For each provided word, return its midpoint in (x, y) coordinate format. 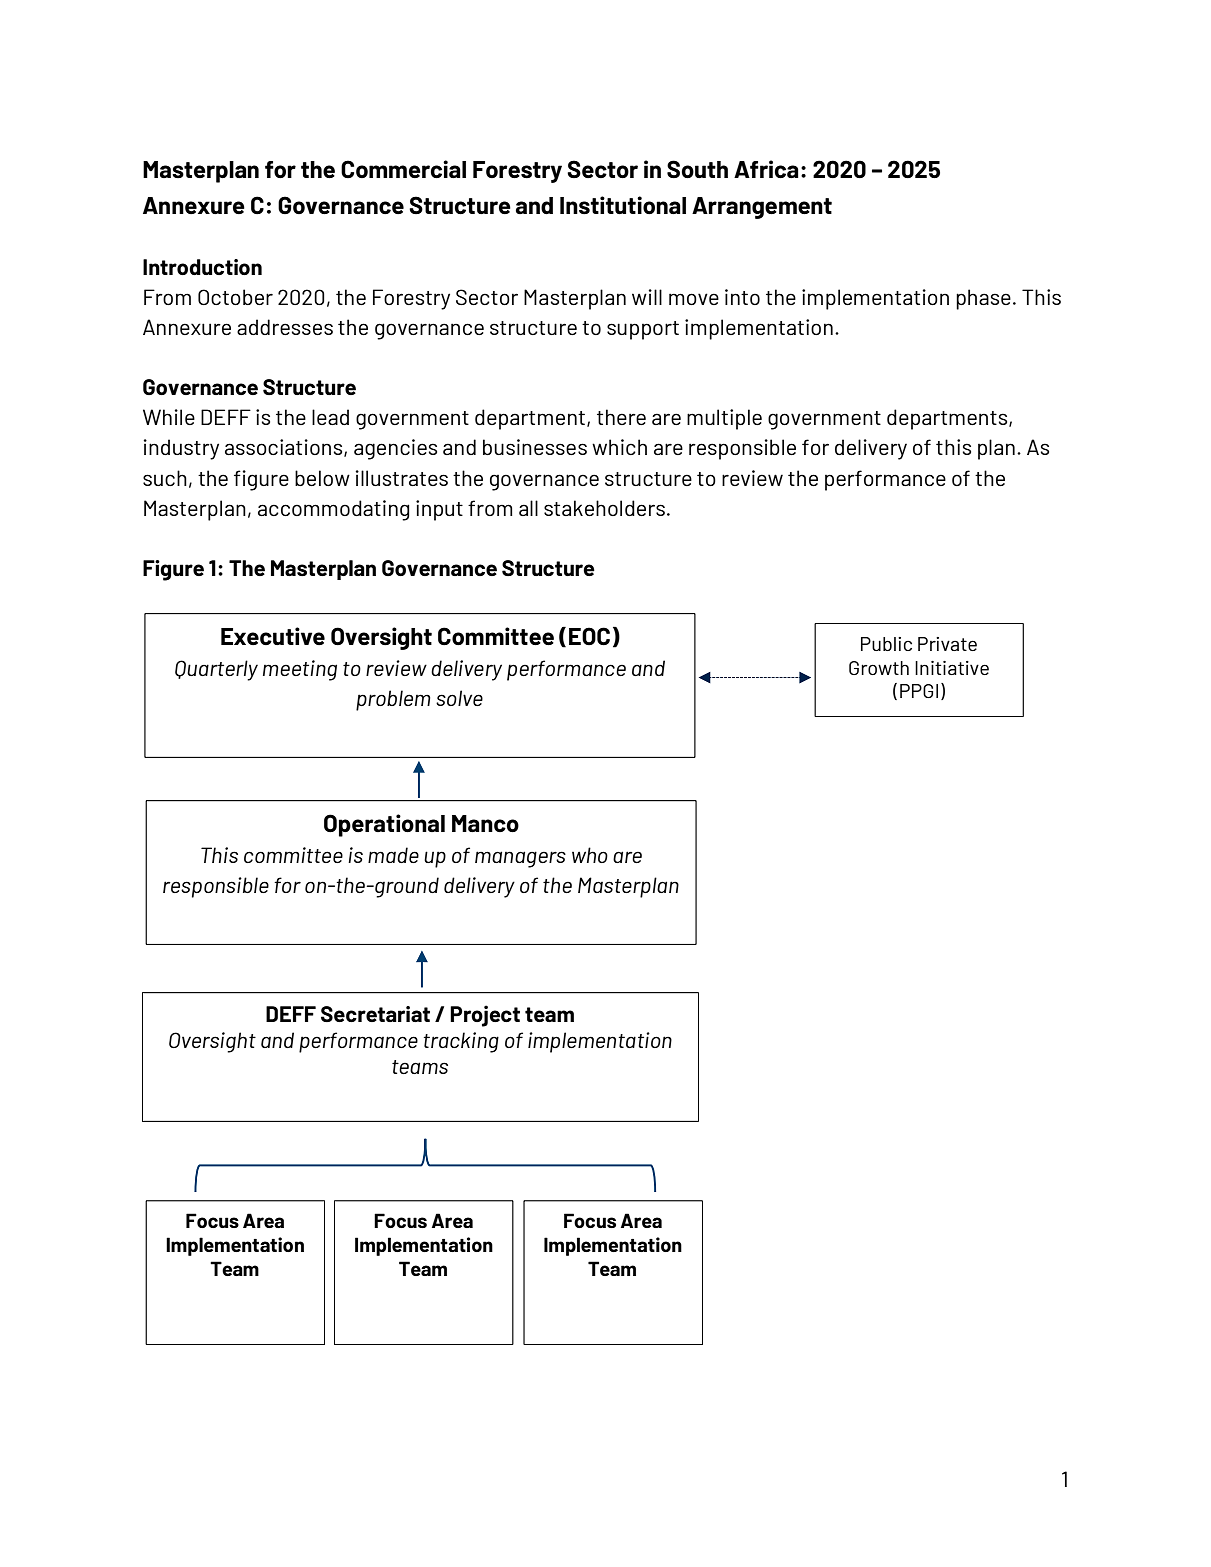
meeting (300, 670)
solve (459, 698)
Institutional (623, 205)
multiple (724, 419)
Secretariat (375, 1014)
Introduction (202, 267)
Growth (879, 668)
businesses (535, 447)
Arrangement (762, 208)
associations (285, 448)
